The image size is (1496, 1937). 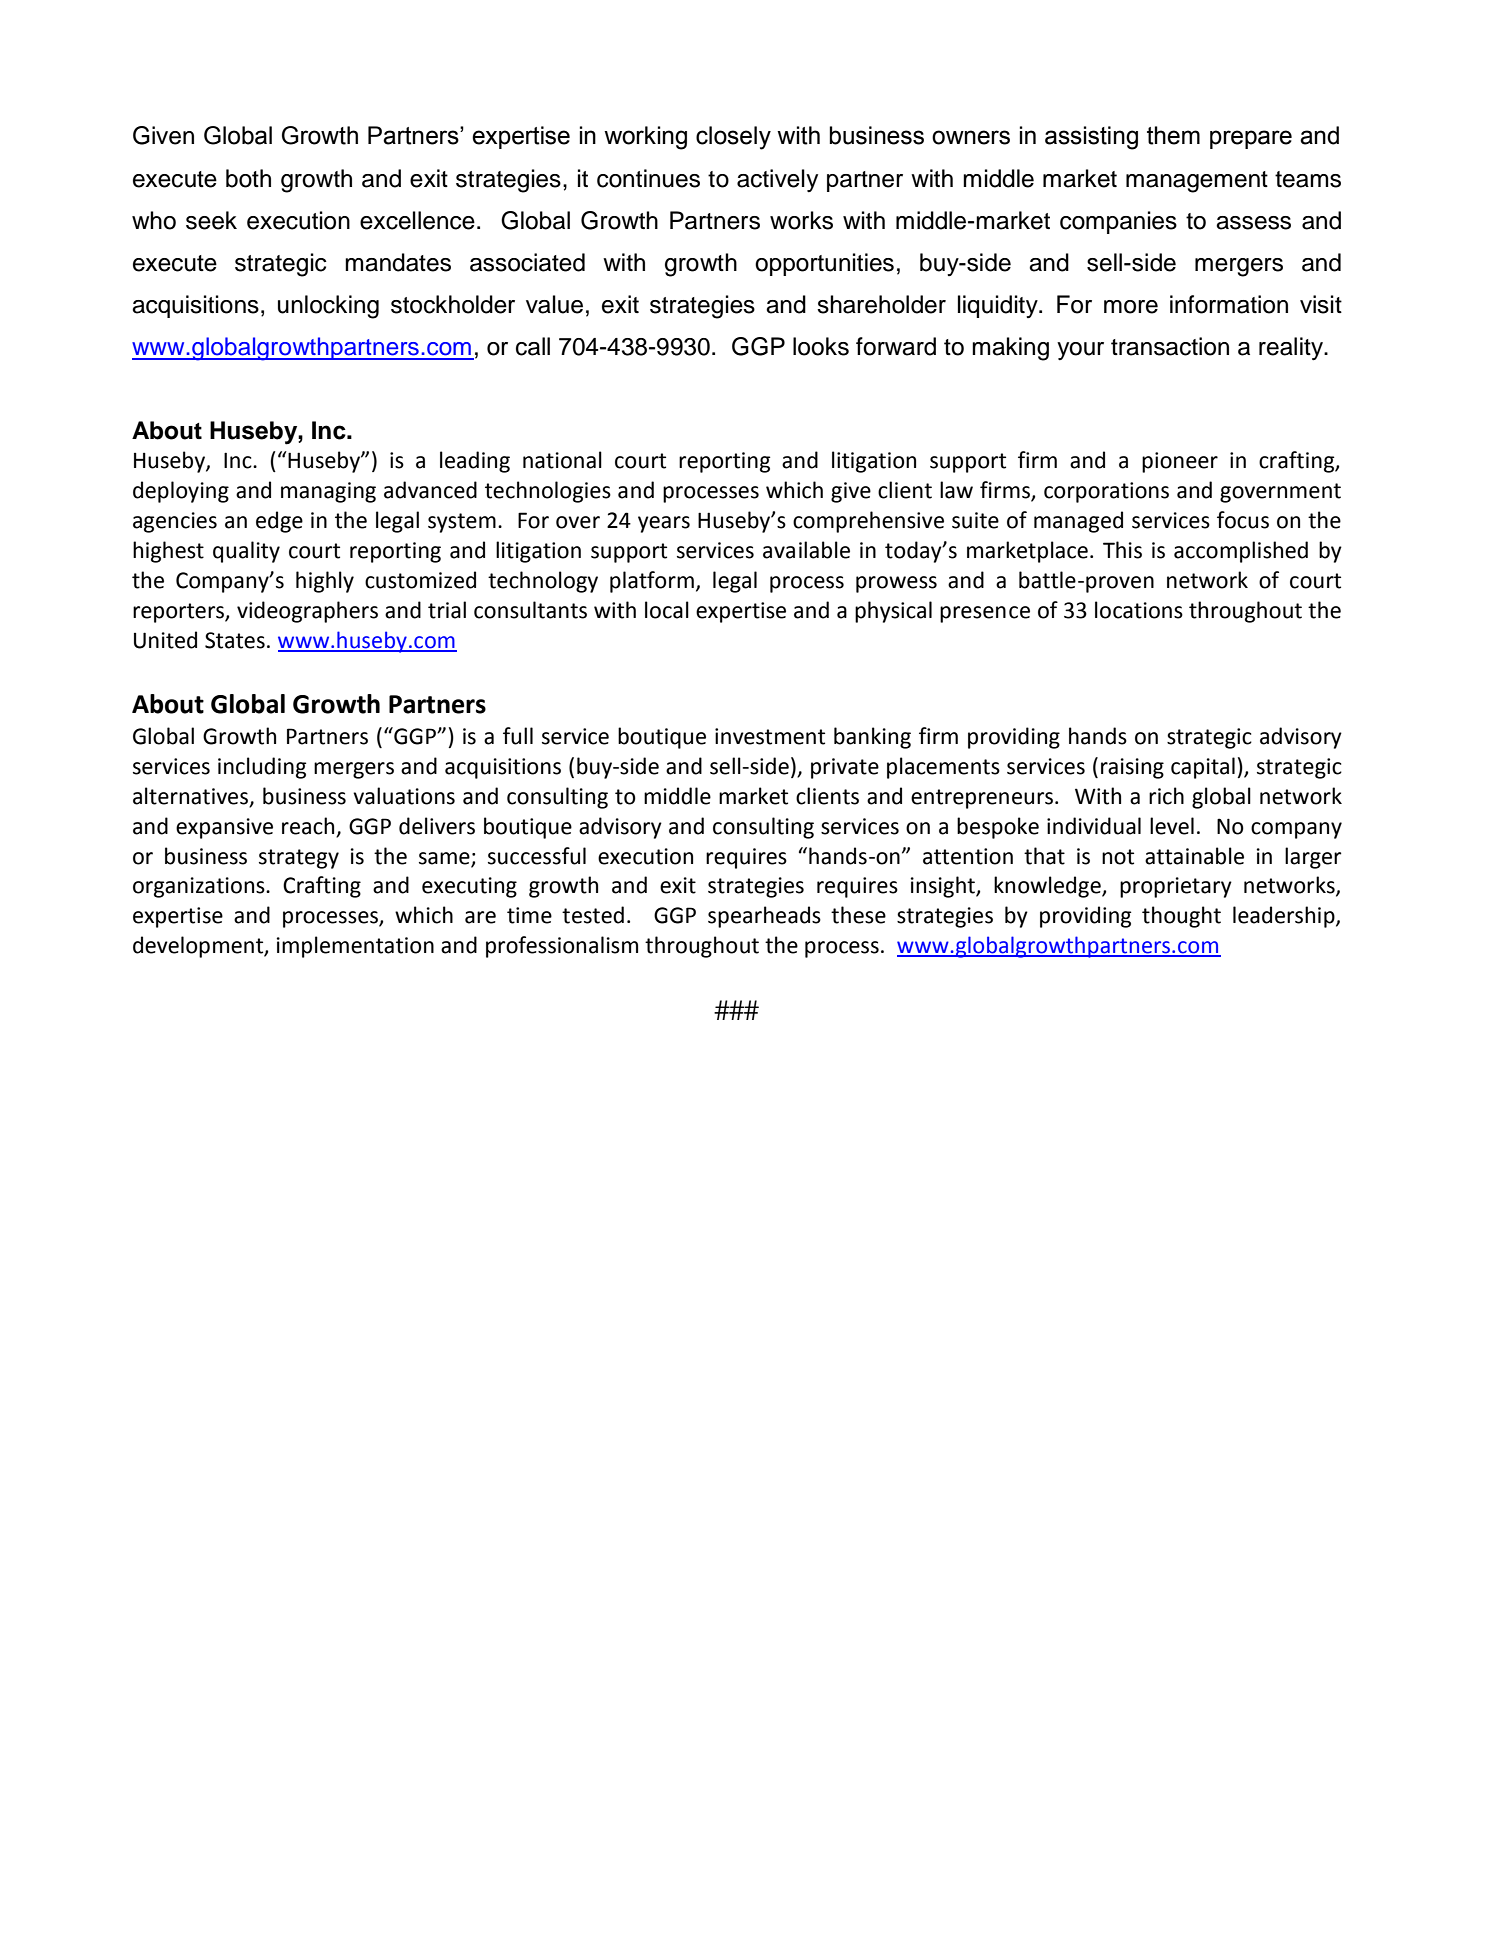 What do you see at coordinates (1197, 182) in the screenshot?
I see `management` at bounding box center [1197, 182].
